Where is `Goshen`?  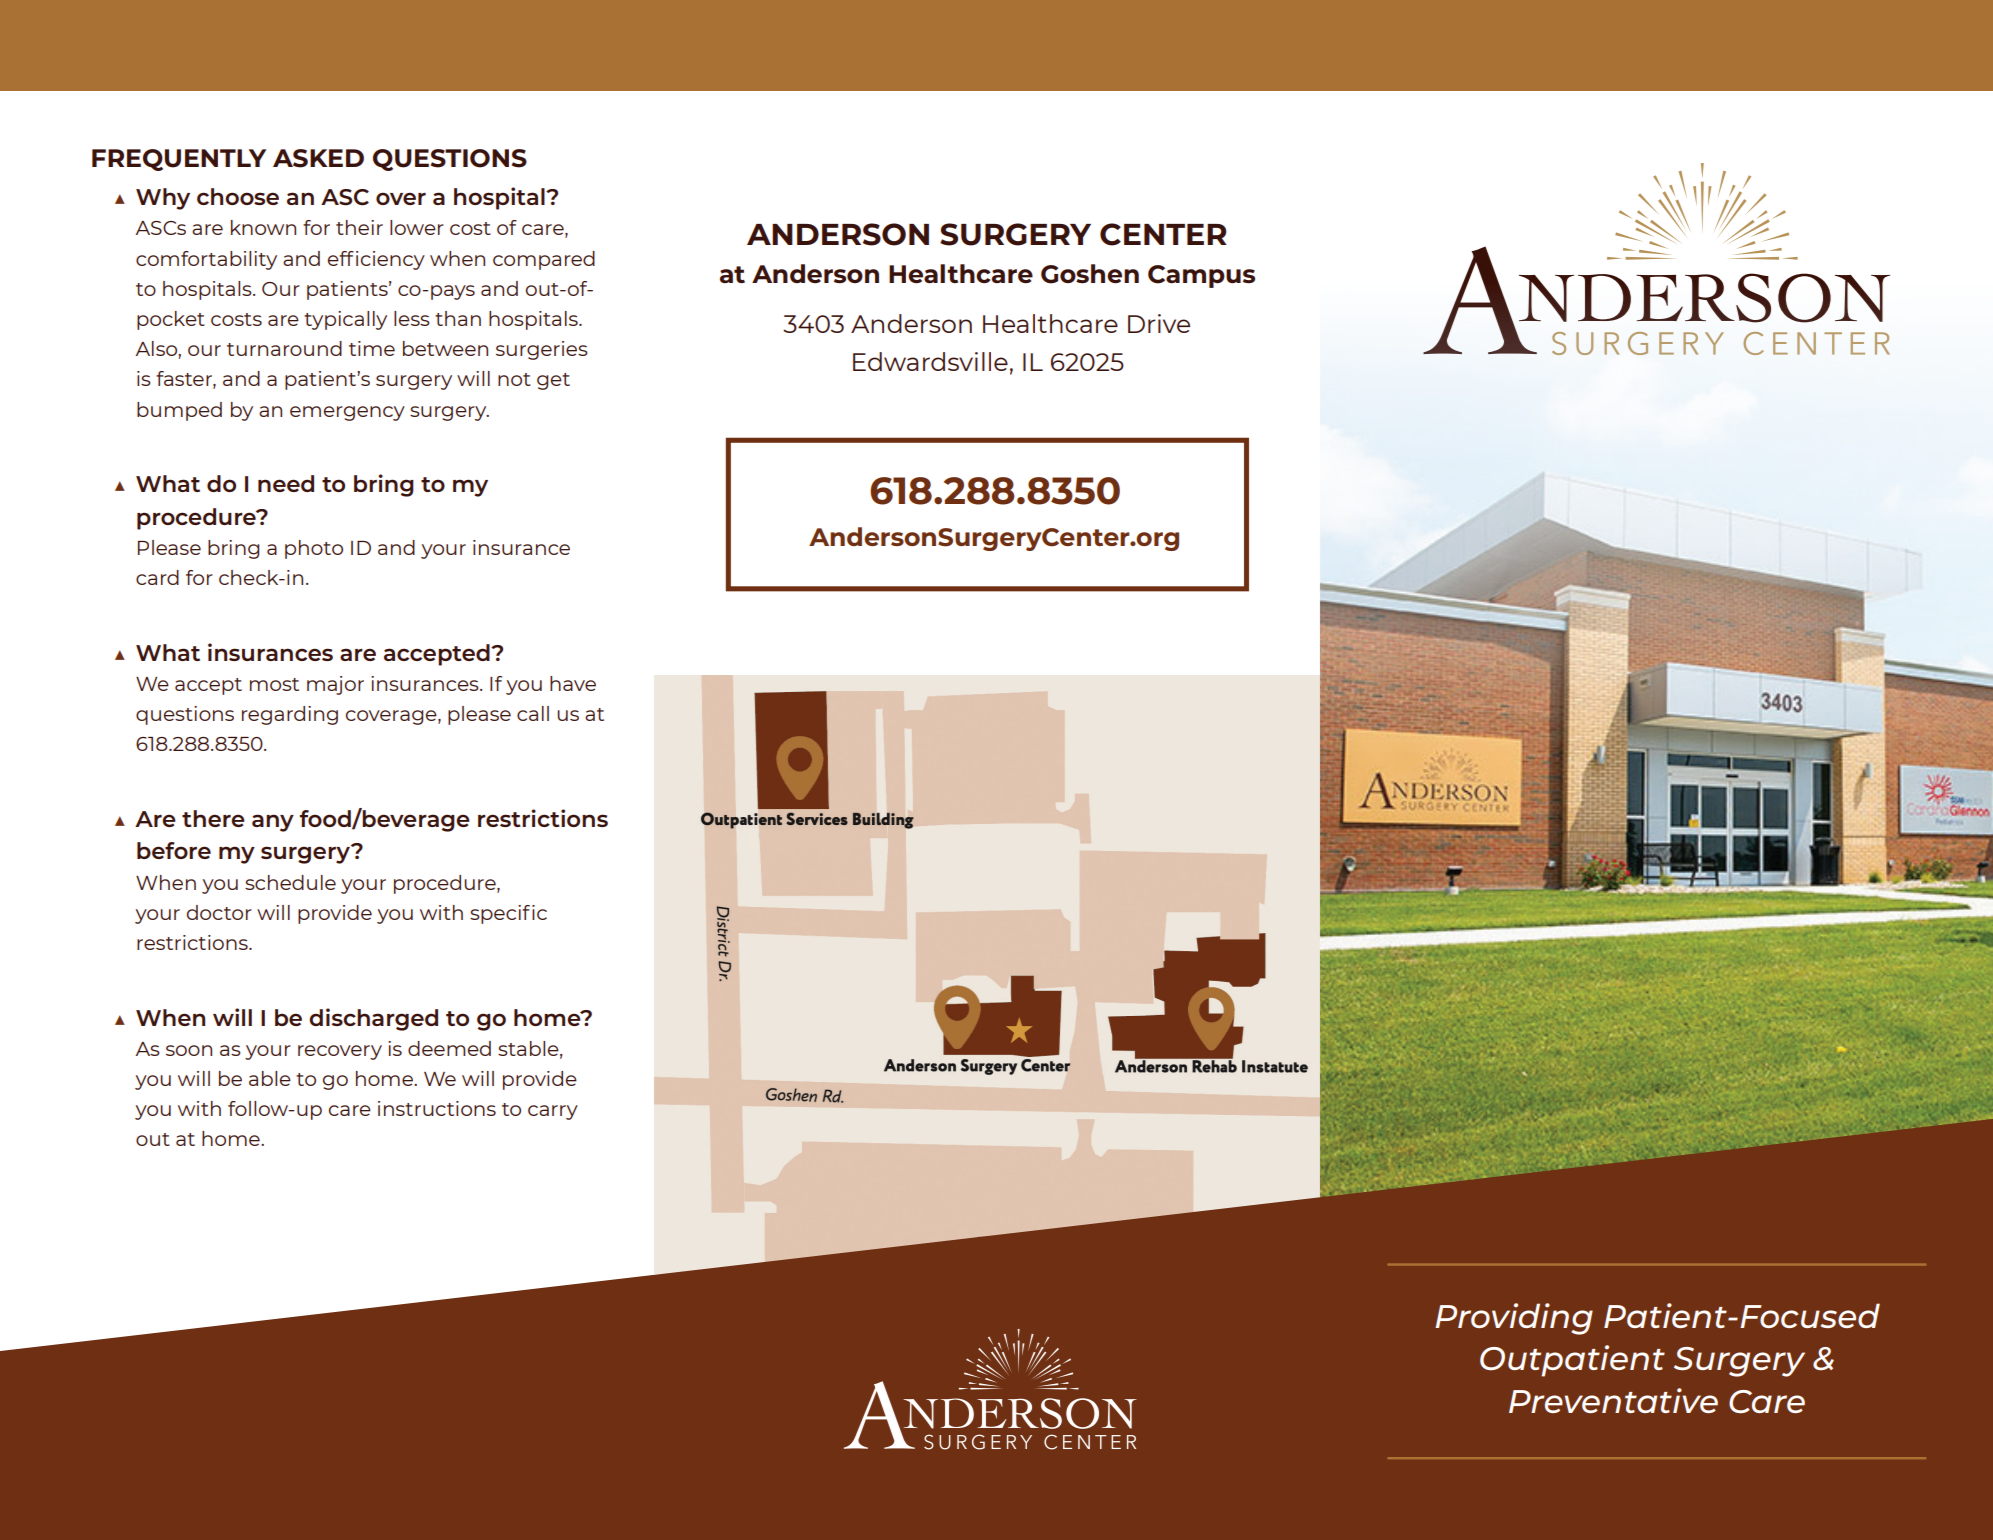 Goshen is located at coordinates (1090, 274).
